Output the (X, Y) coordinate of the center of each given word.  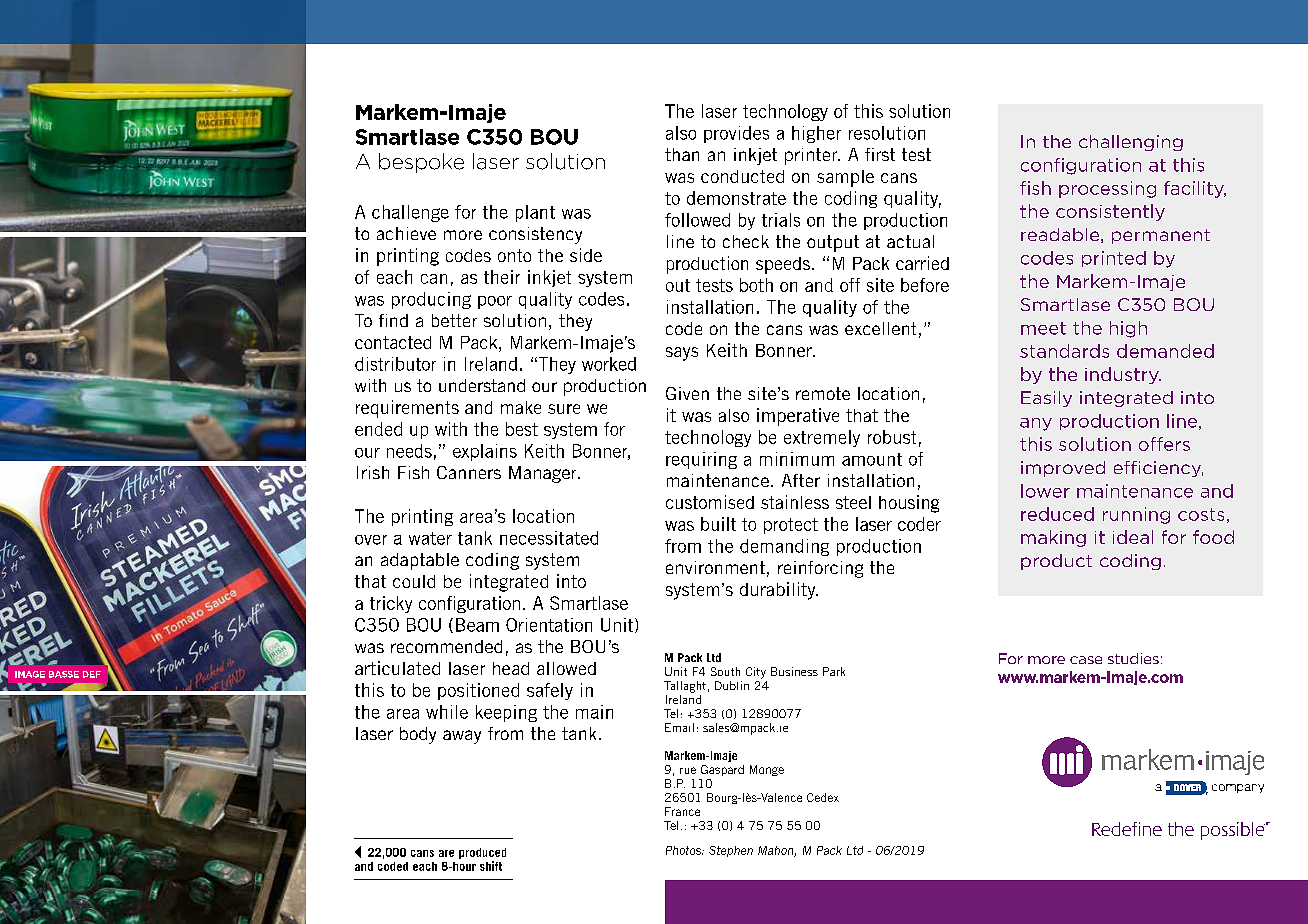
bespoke (421, 163)
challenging (1131, 143)
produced (482, 855)
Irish (373, 472)
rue (688, 770)
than (682, 154)
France (682, 811)
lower (1045, 491)
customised (710, 502)
